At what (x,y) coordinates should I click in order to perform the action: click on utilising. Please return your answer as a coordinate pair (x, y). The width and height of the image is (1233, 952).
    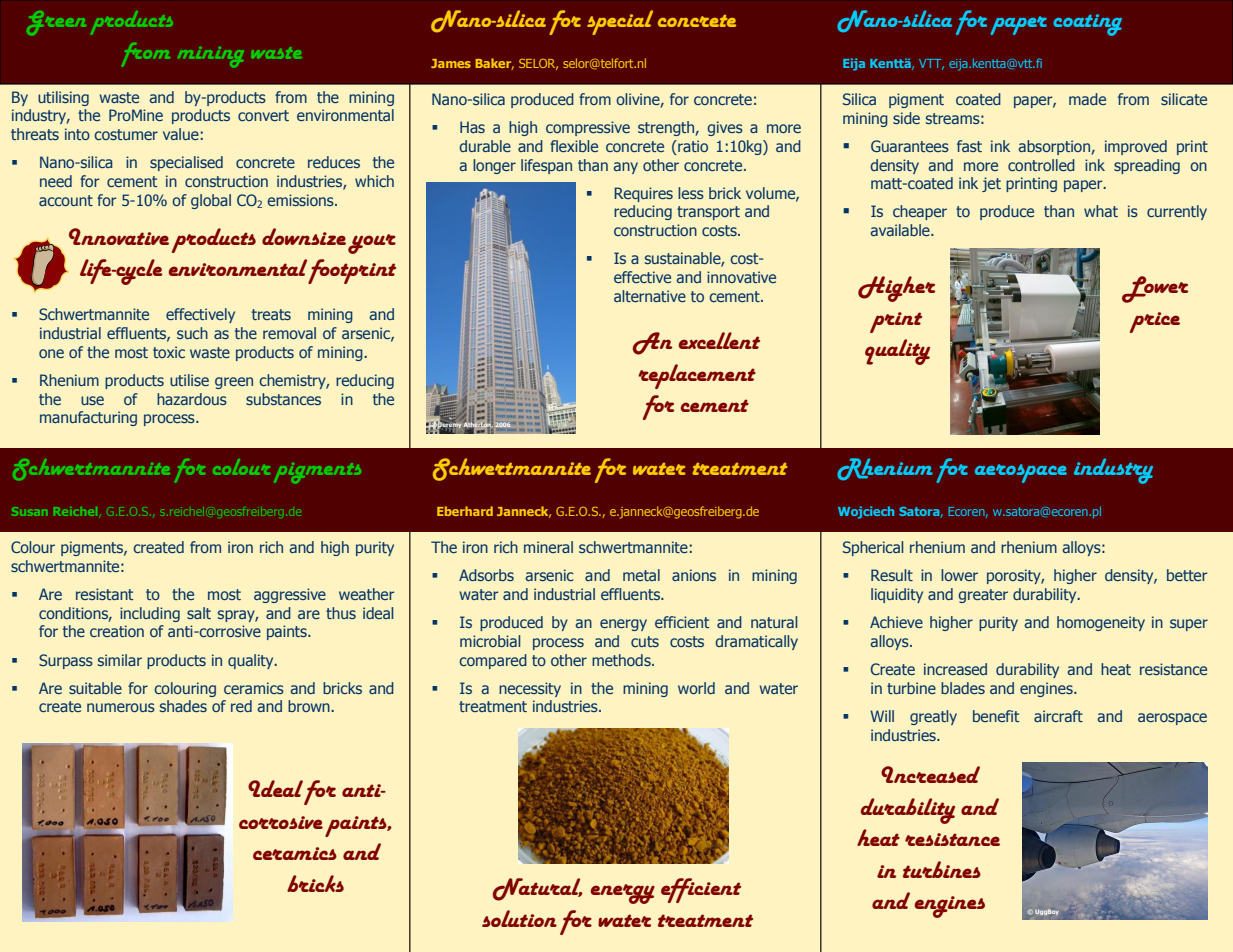
    Looking at the image, I should click on (63, 98).
